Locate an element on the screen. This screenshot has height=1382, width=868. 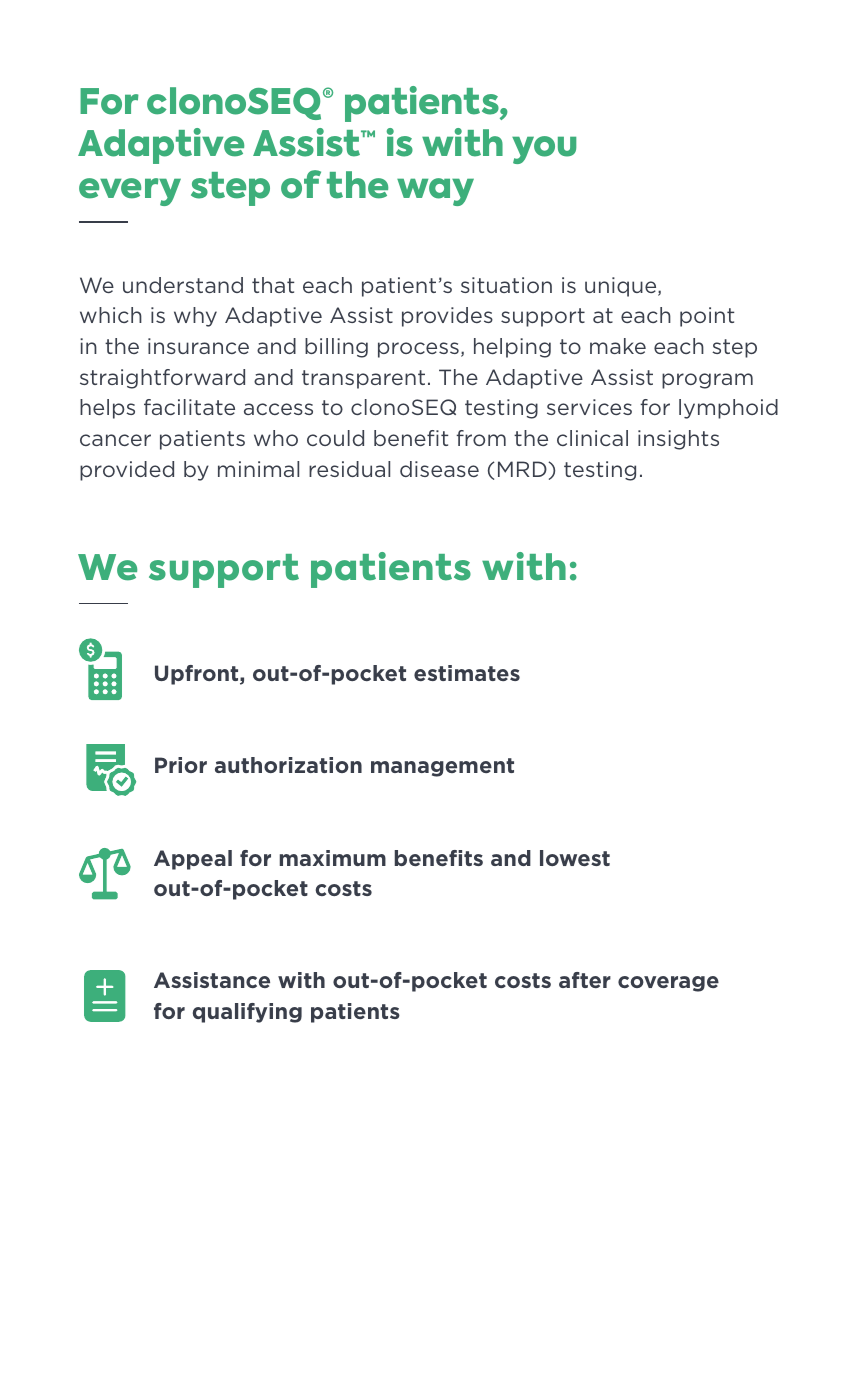
facilitate is located at coordinates (189, 407).
